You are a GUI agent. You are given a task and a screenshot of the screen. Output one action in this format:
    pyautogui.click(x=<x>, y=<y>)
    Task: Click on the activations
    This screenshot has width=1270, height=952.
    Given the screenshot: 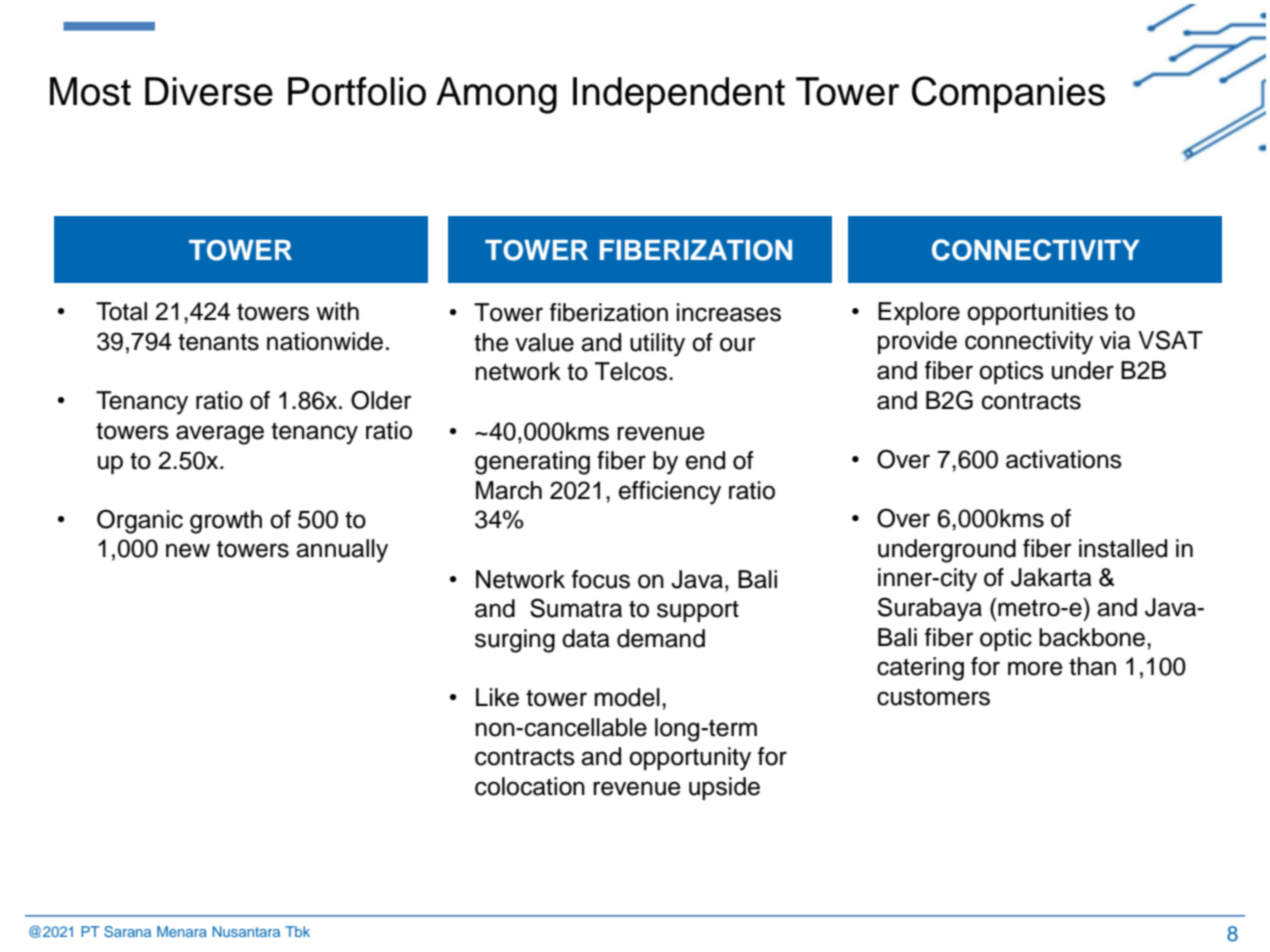 What is the action you would take?
    pyautogui.click(x=1064, y=459)
